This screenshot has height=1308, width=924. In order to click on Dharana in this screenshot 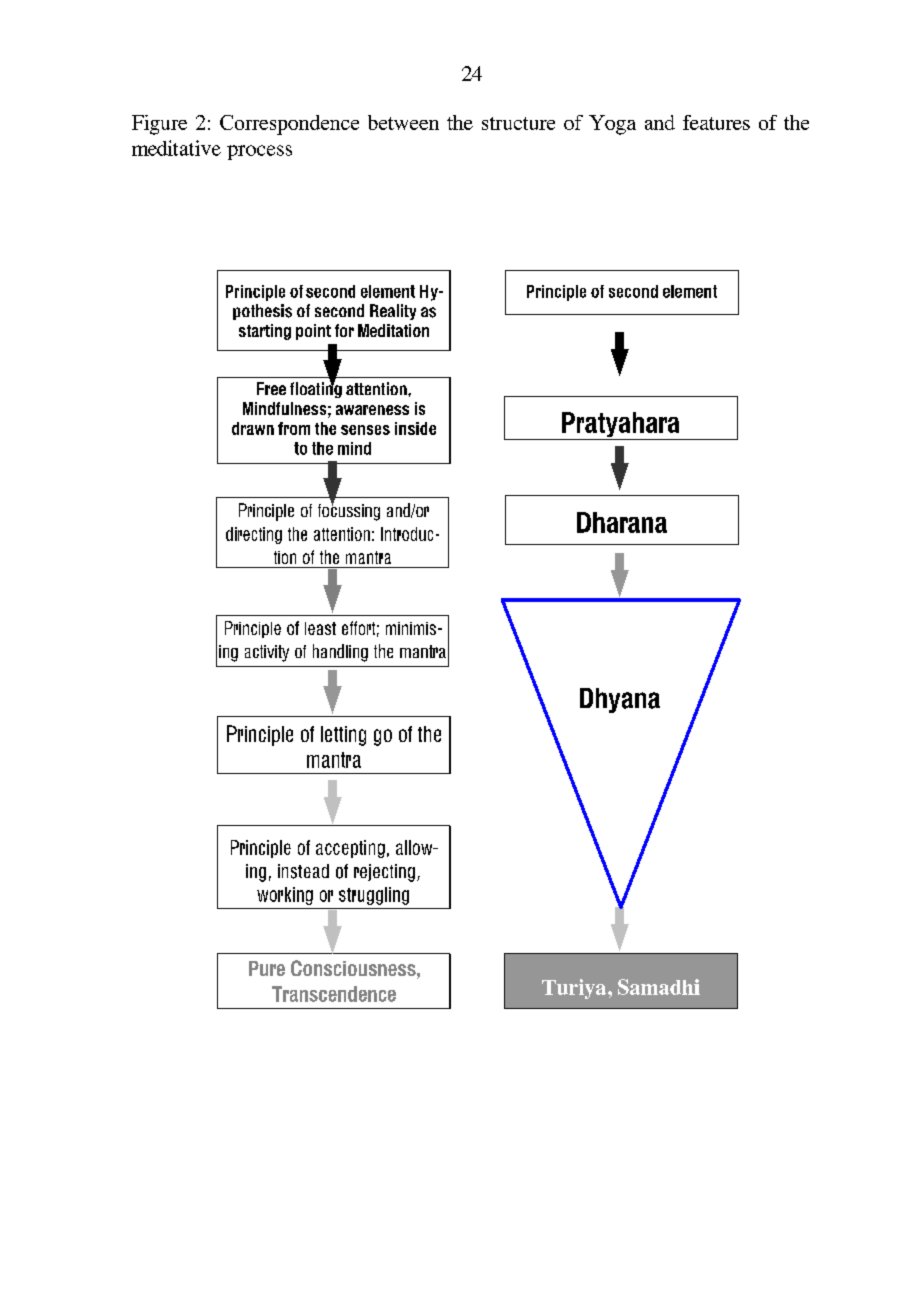, I will do `click(622, 522)`.
